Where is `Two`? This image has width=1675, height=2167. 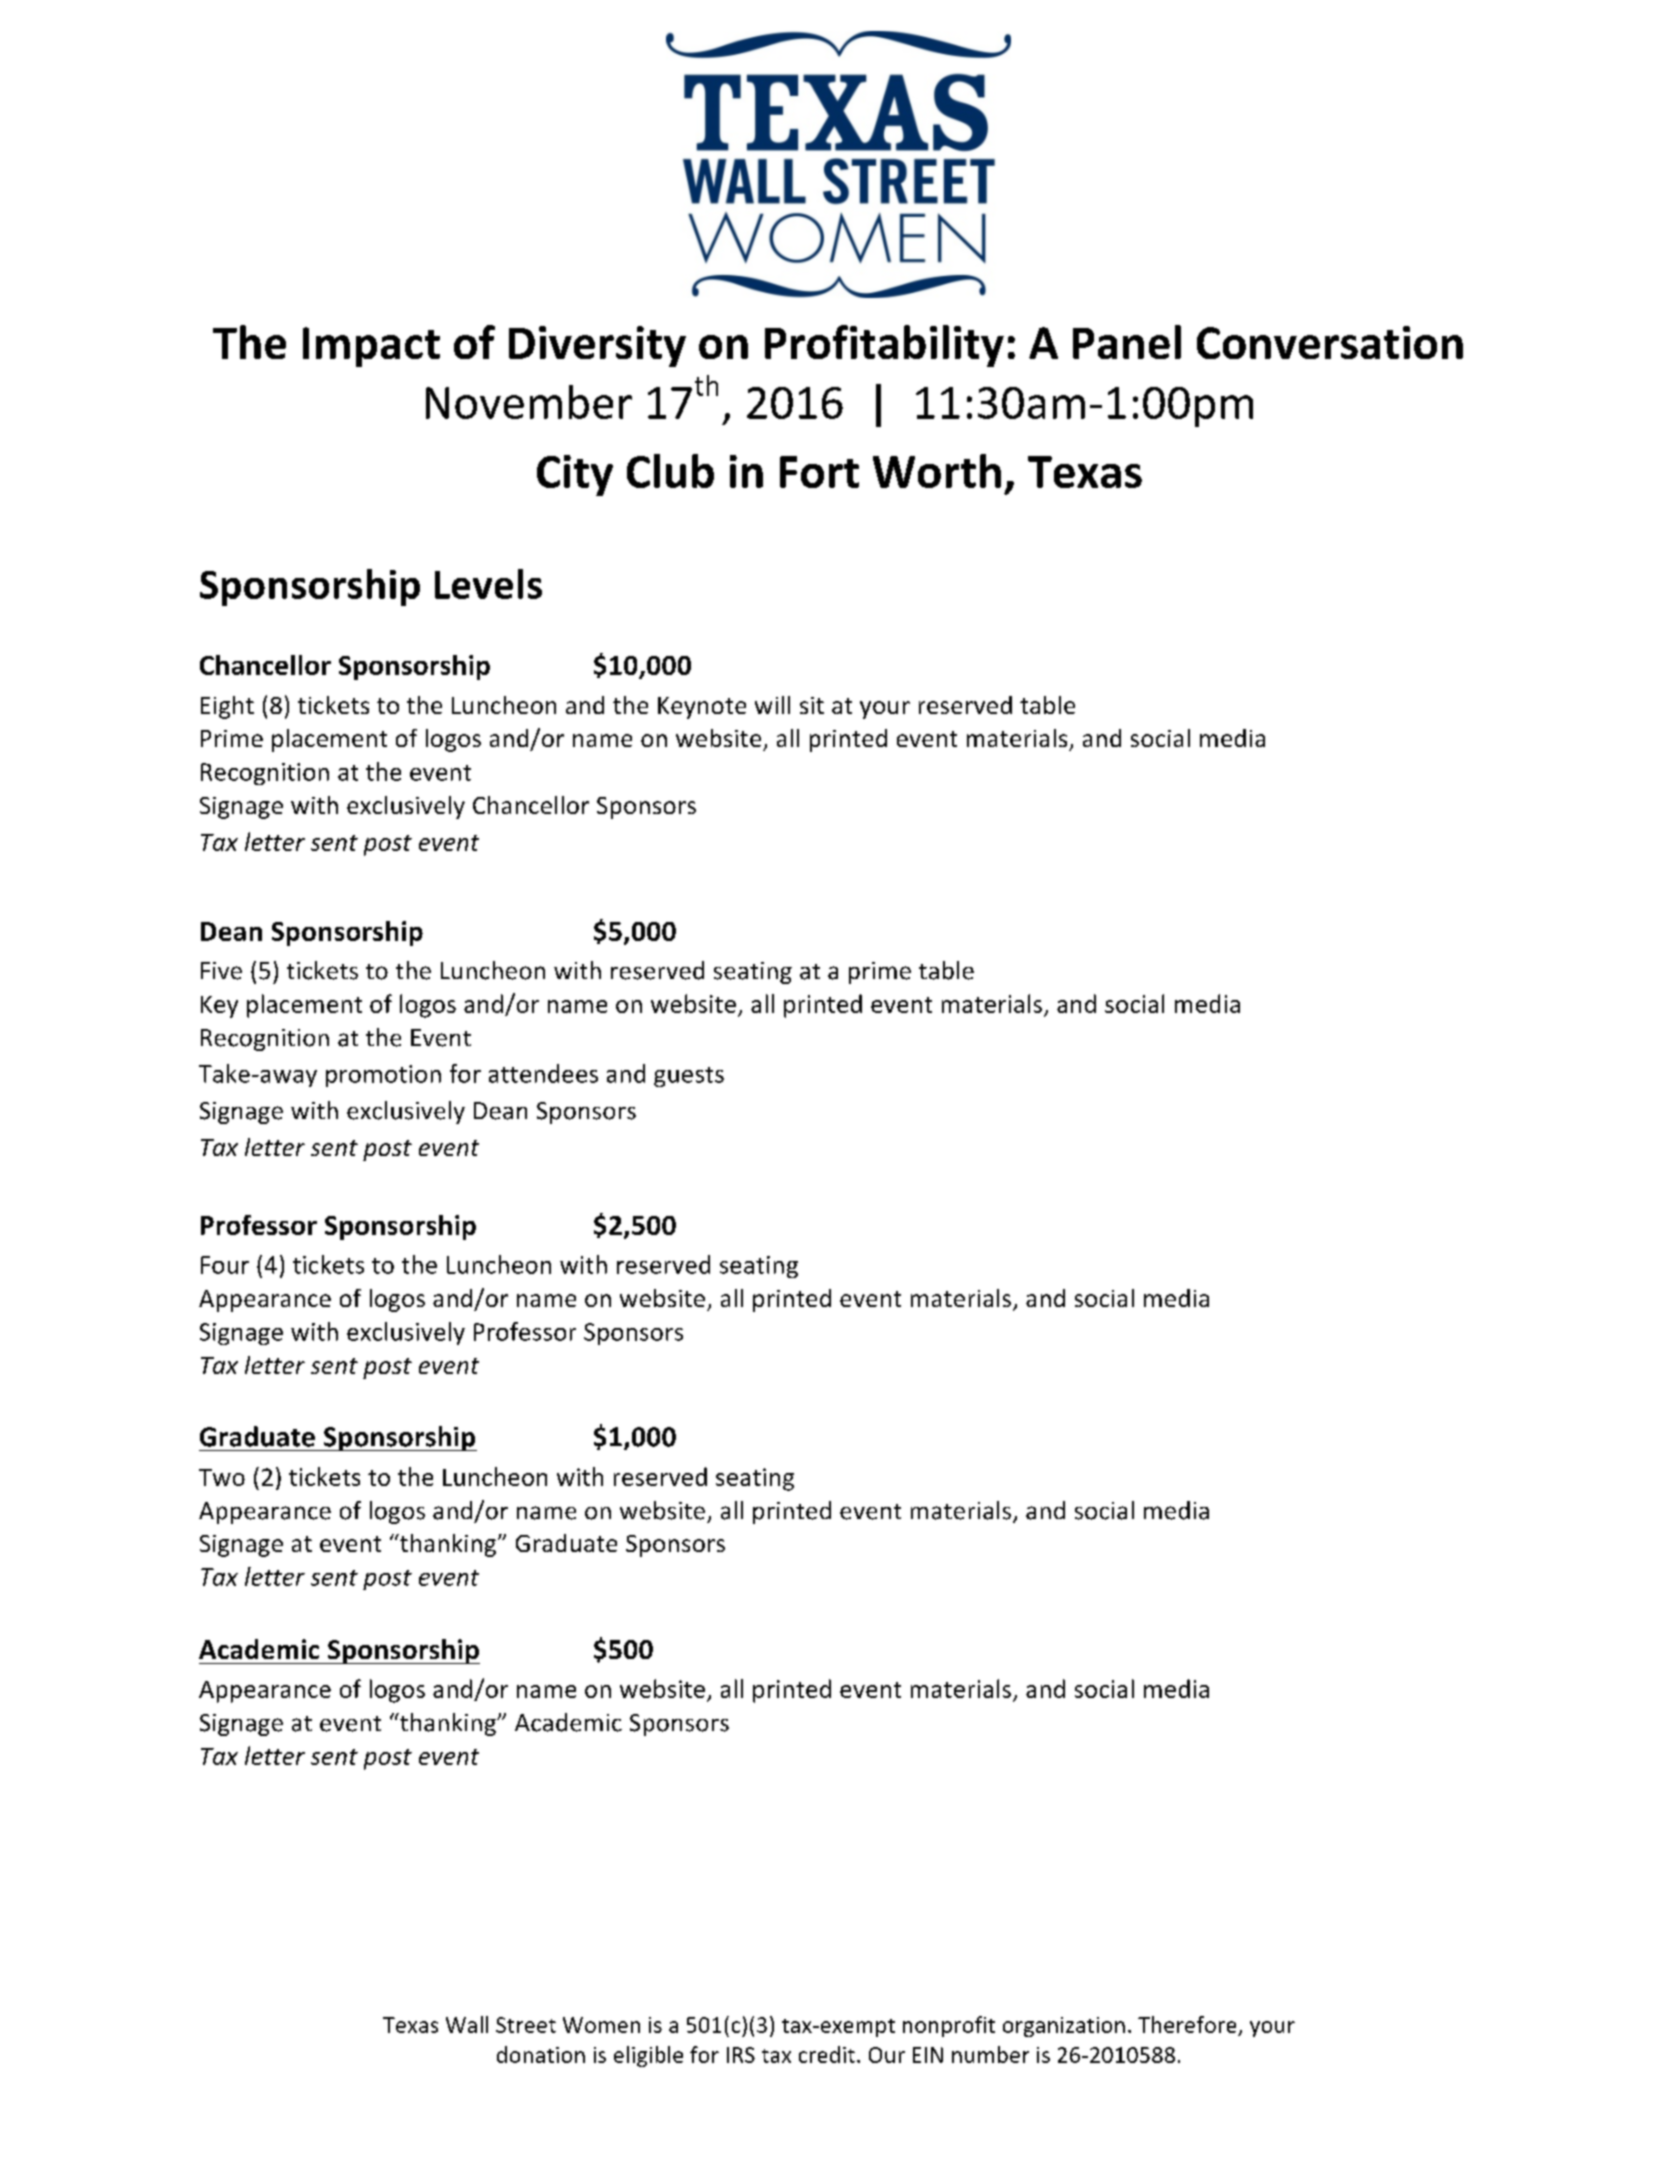 Two is located at coordinates (222, 1477).
